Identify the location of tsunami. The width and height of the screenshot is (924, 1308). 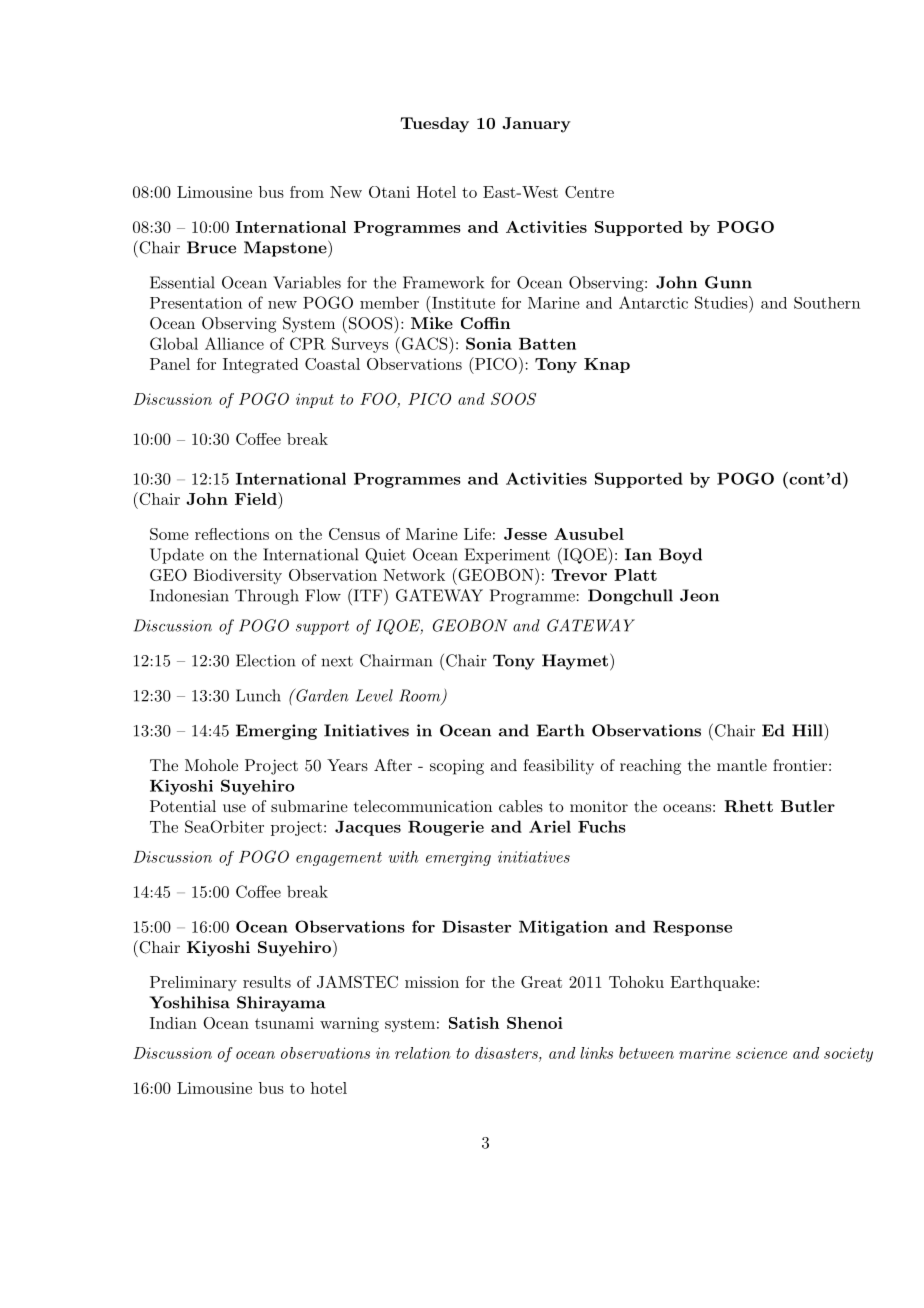
(284, 1023).
